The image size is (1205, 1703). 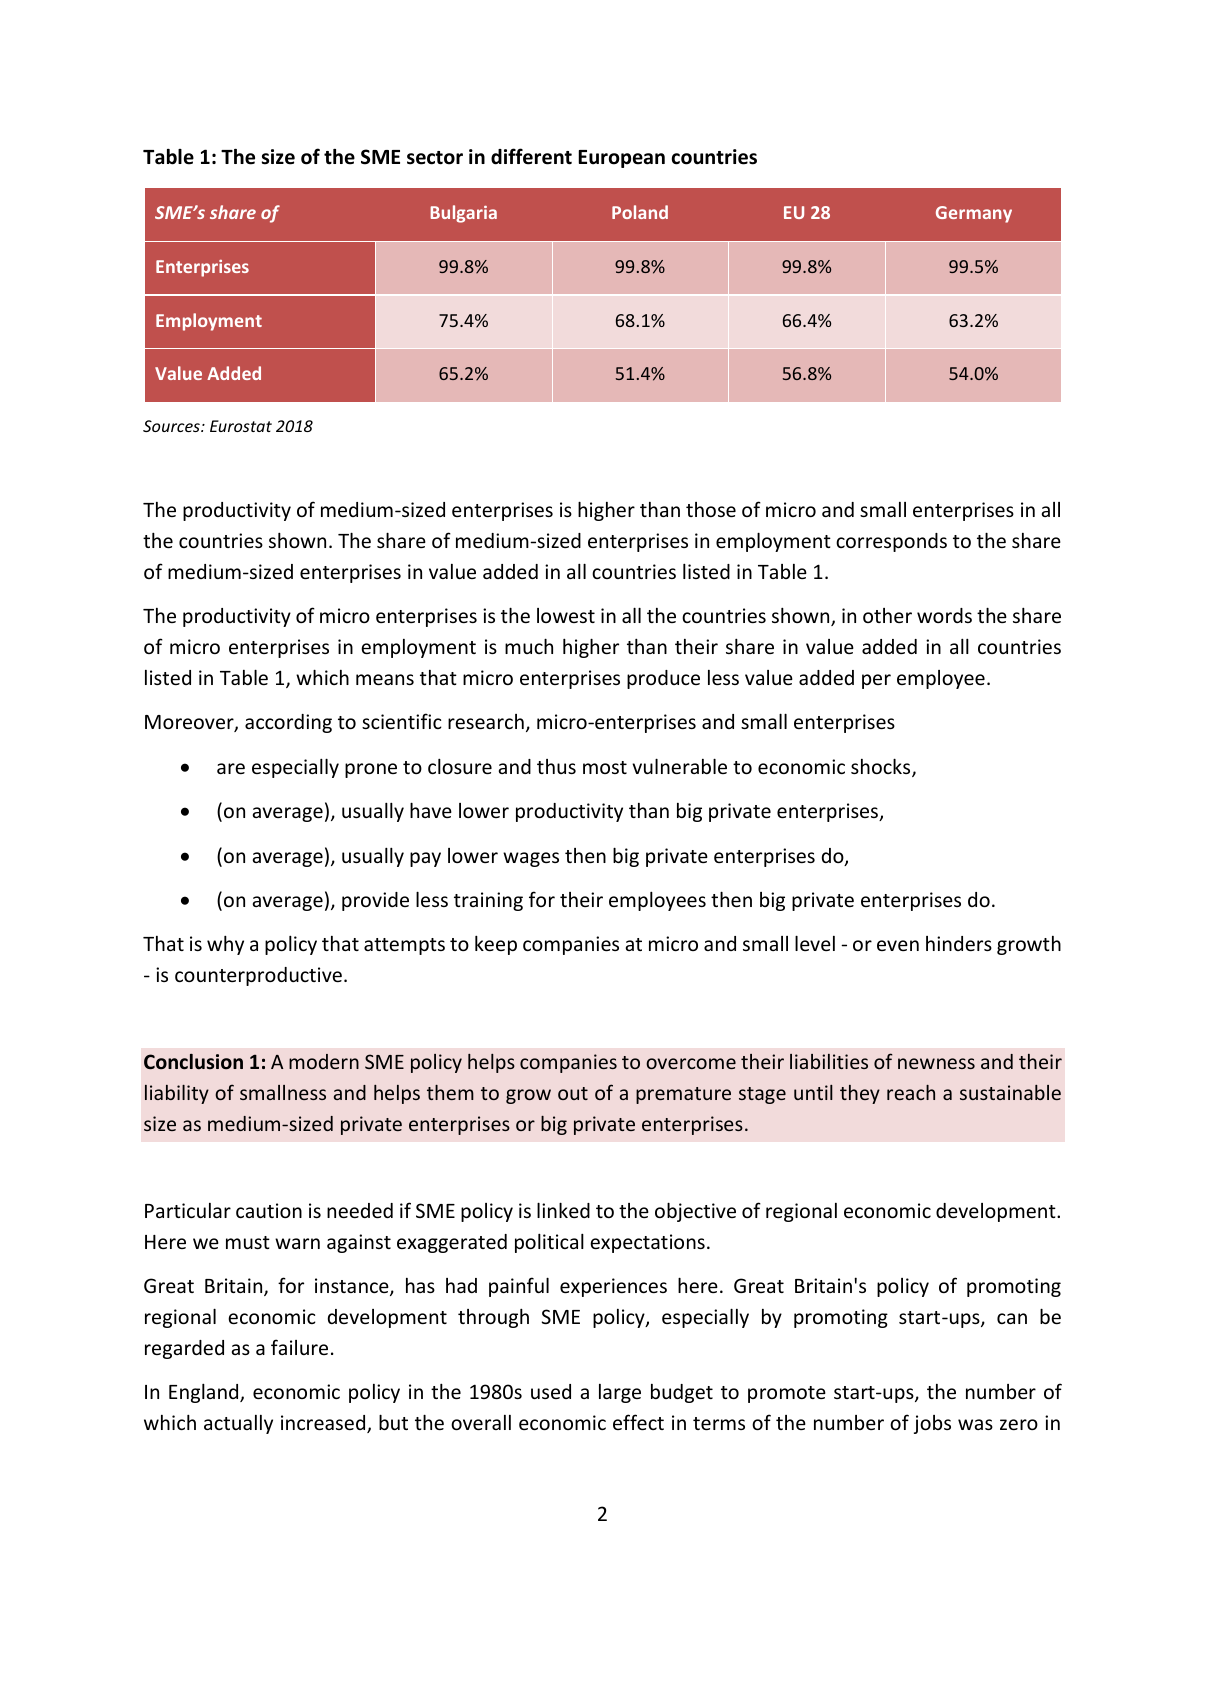 What do you see at coordinates (605, 767) in the image?
I see `most` at bounding box center [605, 767].
